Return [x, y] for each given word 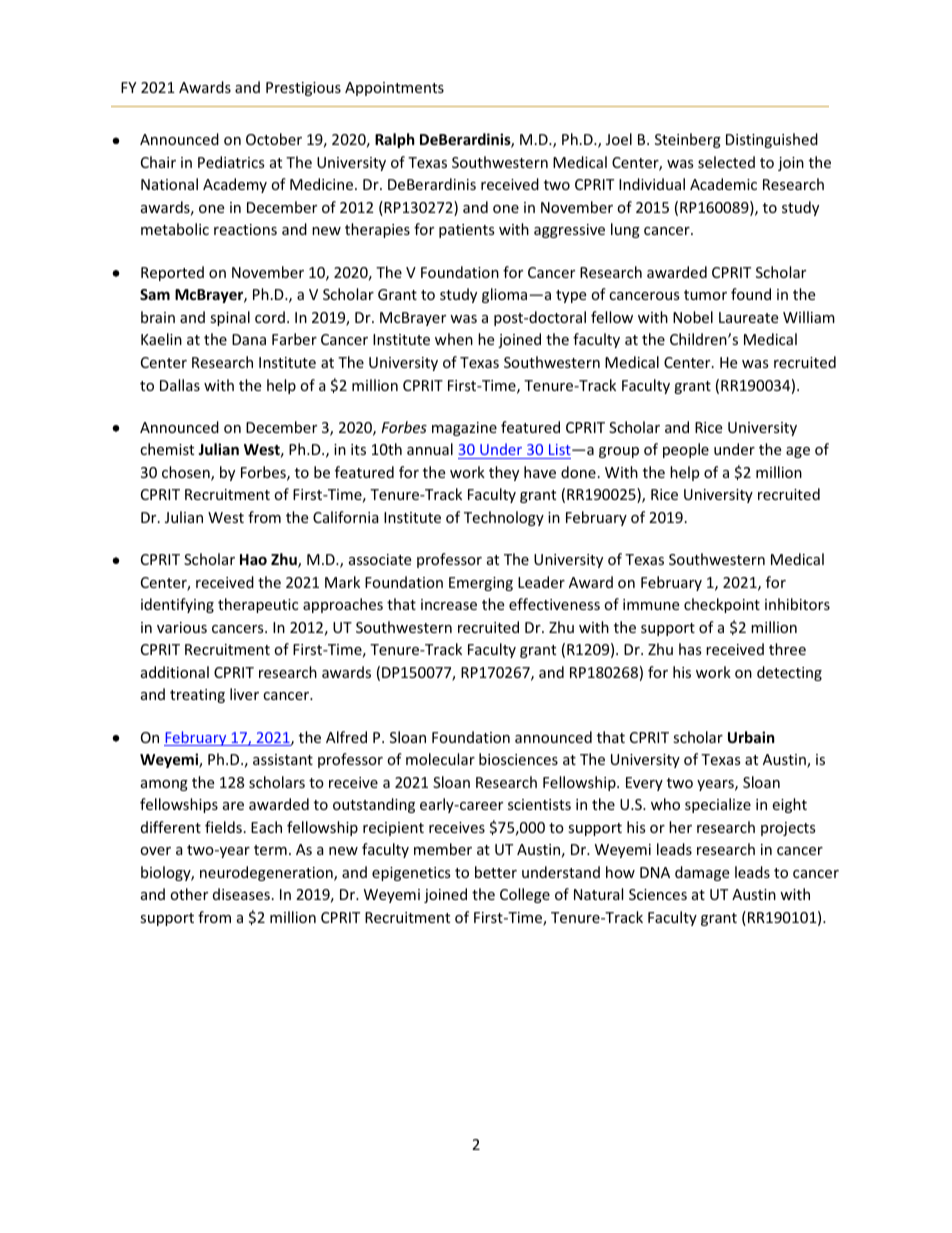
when [454, 339]
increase [449, 604]
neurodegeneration [267, 873]
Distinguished [772, 140]
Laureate [748, 317]
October [274, 139]
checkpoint [722, 605]
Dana [249, 339]
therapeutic [258, 605]
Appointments [394, 89]
